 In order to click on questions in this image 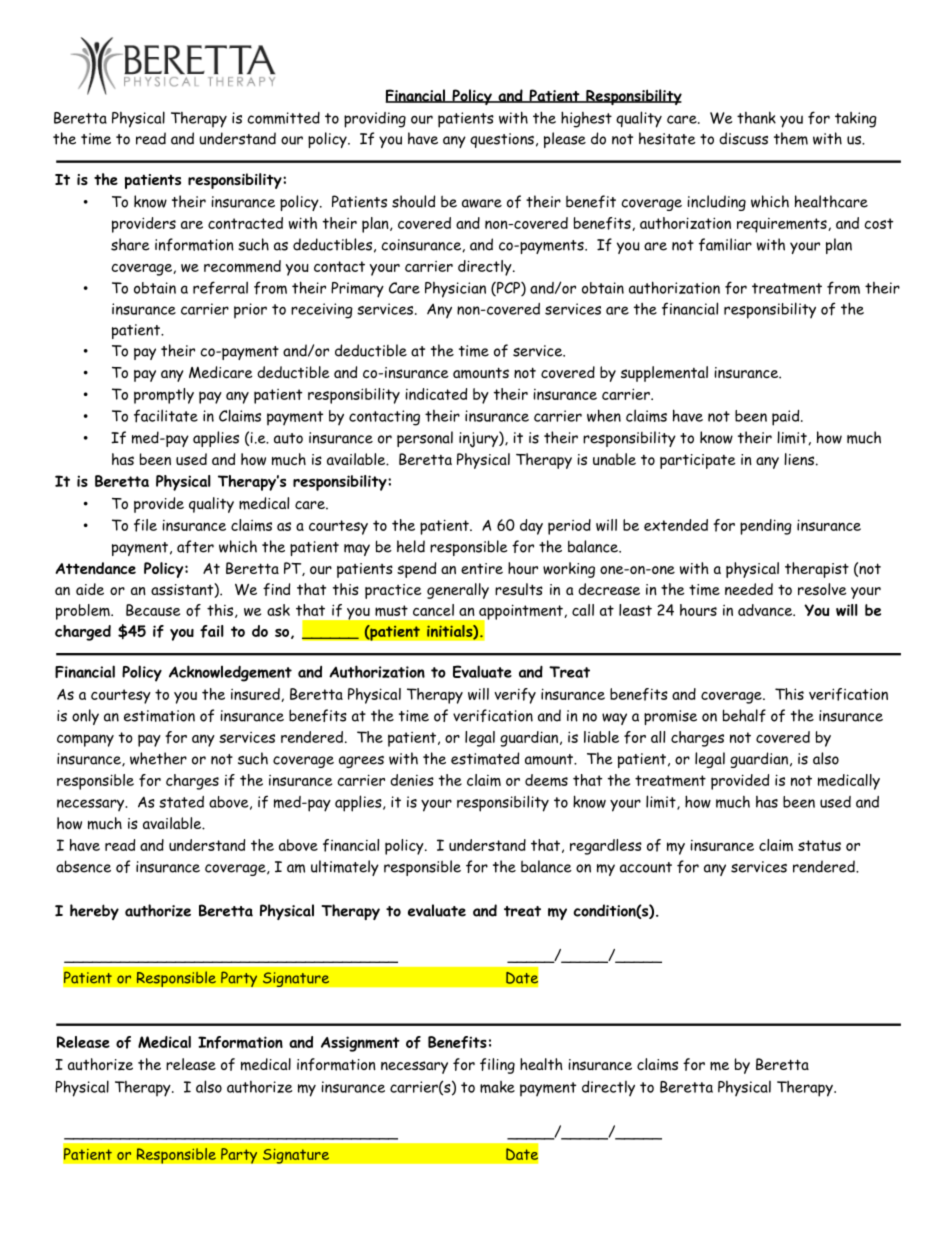, I will do `click(502, 140)`.
